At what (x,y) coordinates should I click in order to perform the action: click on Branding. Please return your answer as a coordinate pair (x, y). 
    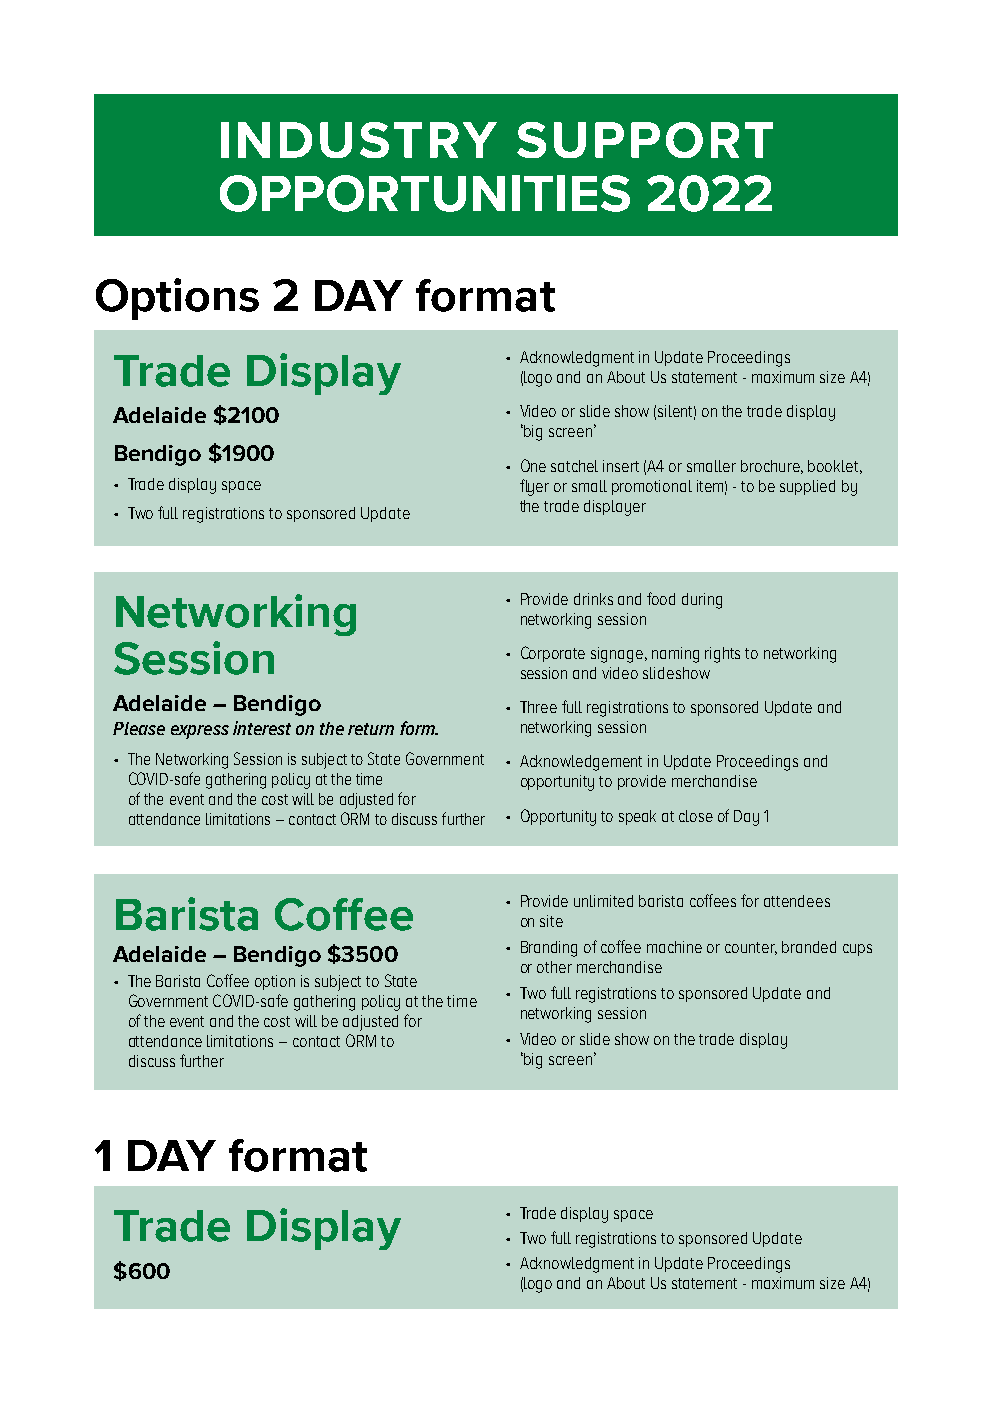
    Looking at the image, I should click on (549, 949).
